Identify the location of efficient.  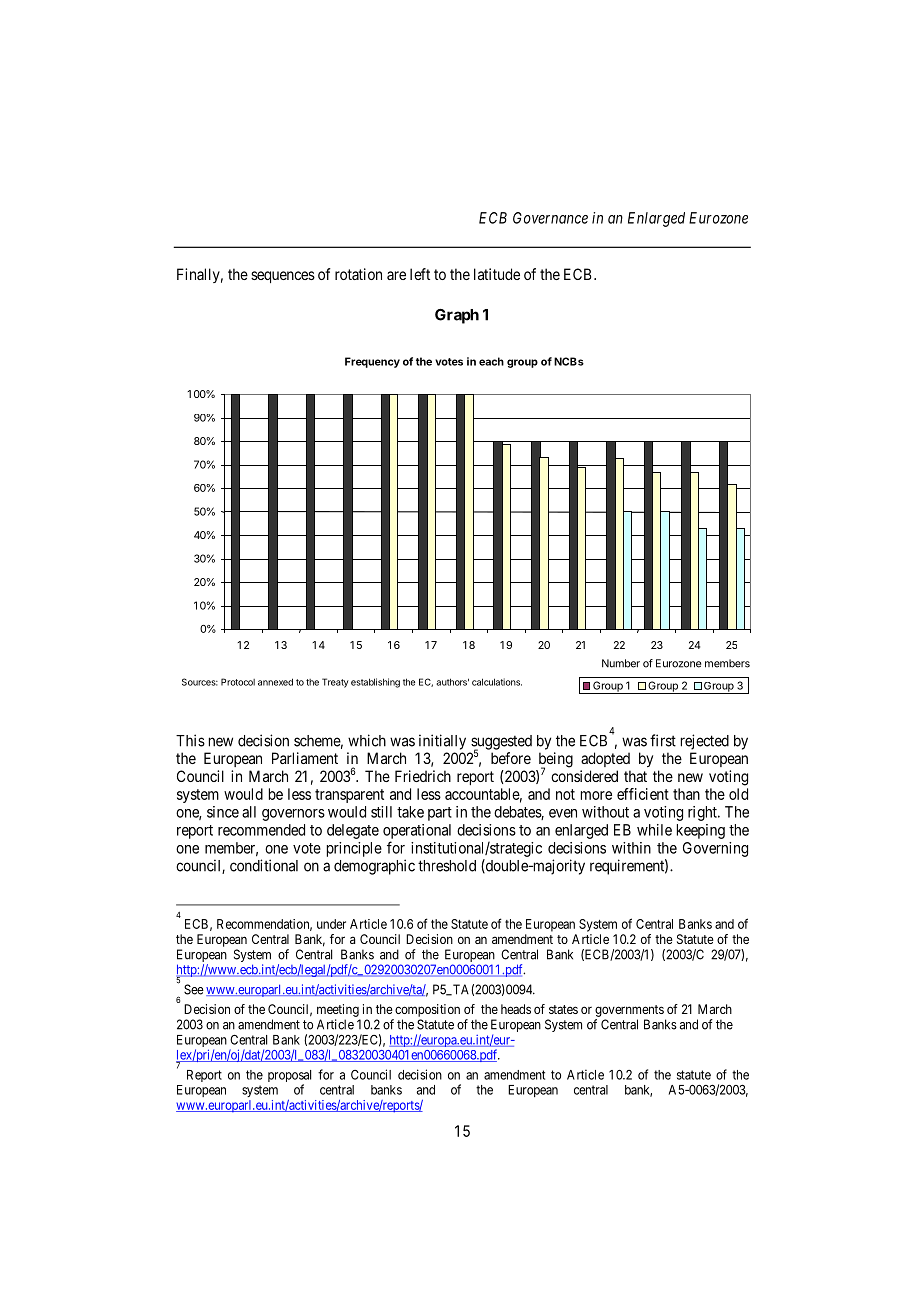
(643, 794).
